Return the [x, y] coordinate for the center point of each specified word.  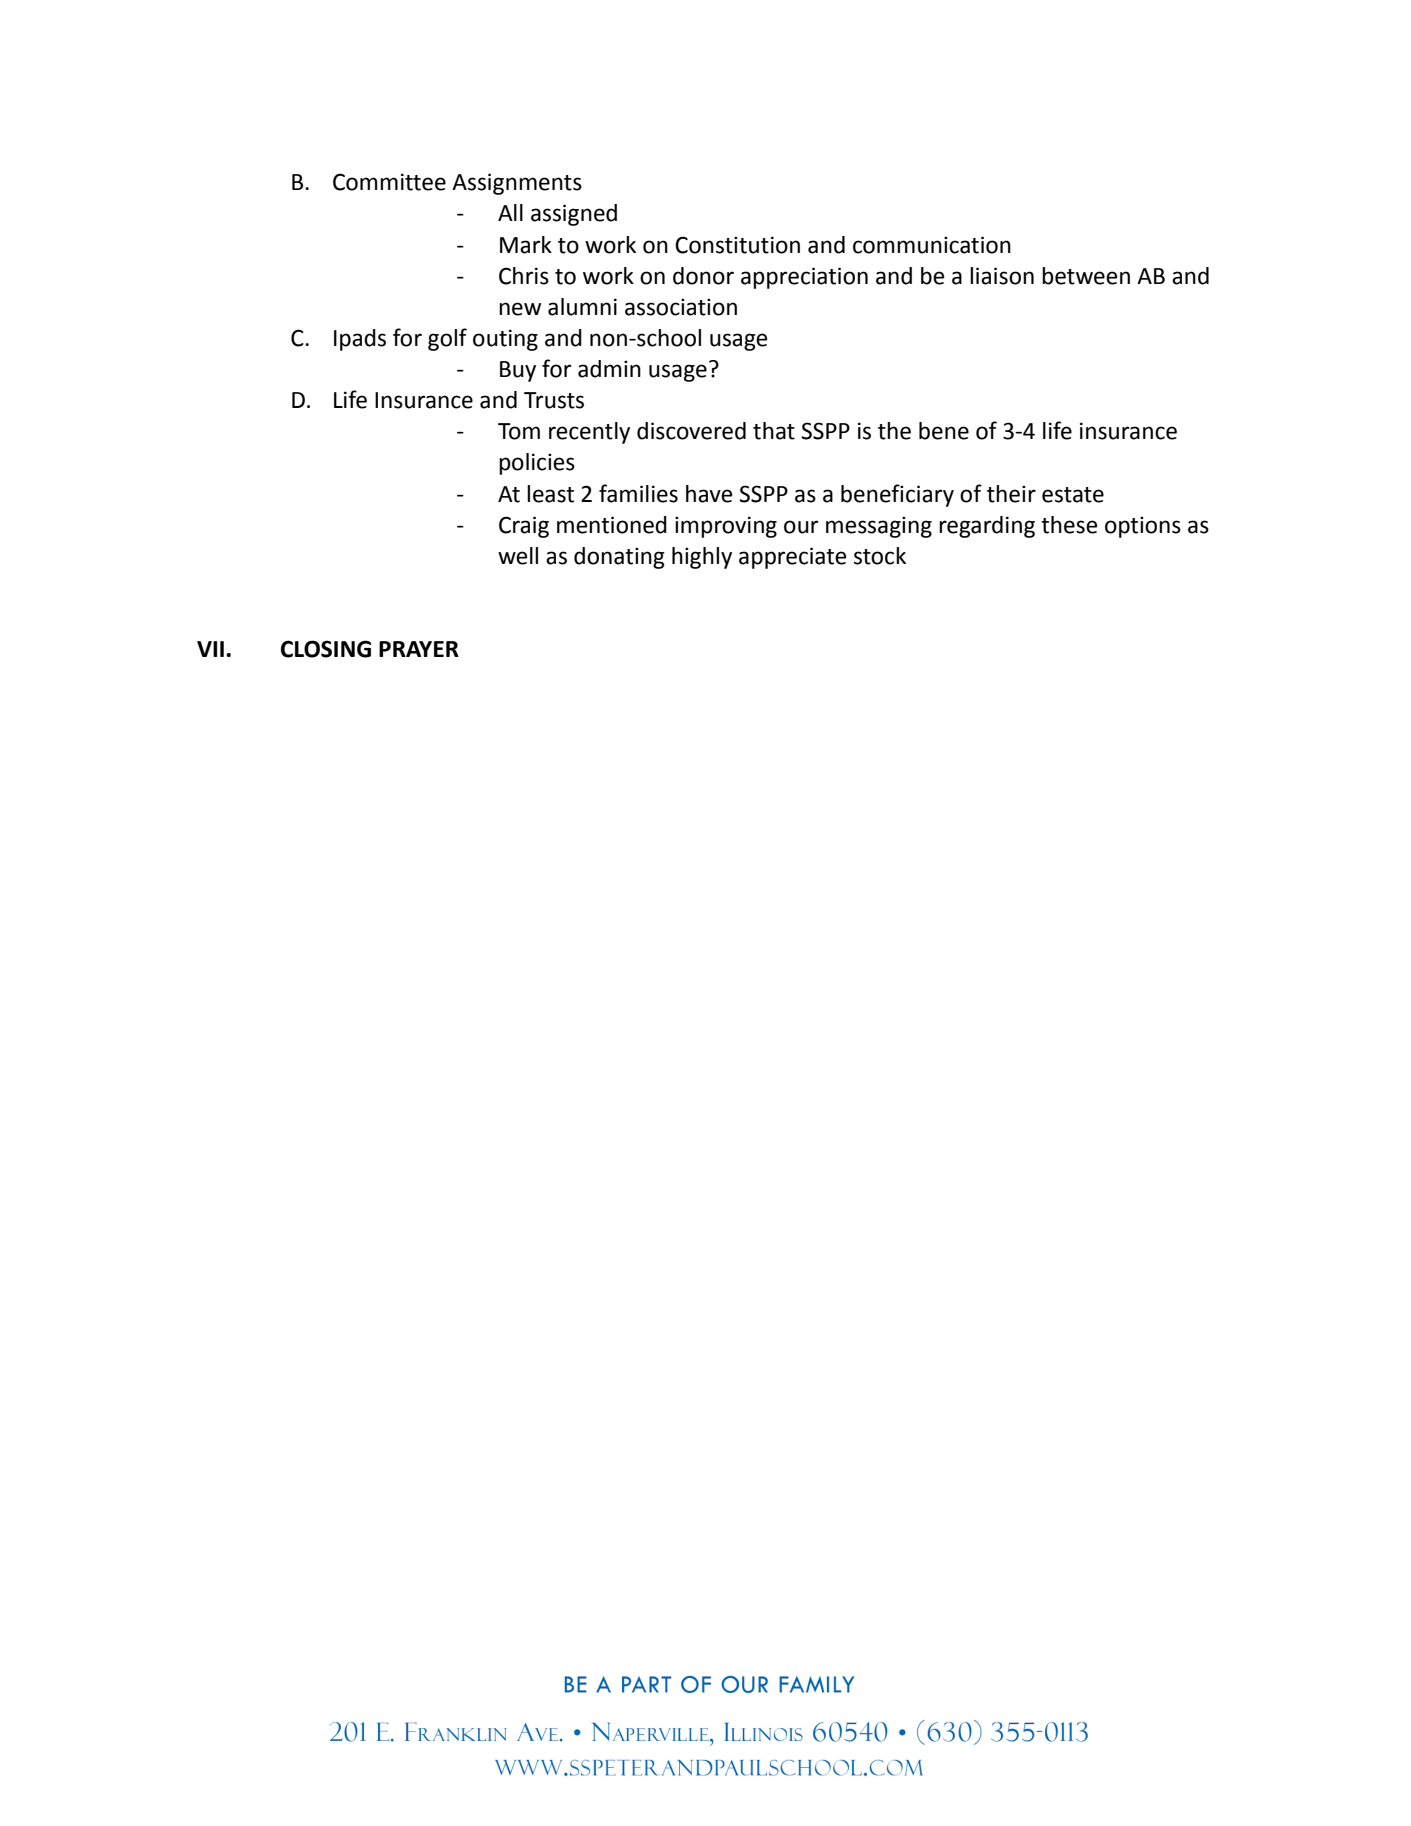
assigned [574, 215]
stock [880, 556]
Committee [389, 182]
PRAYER [419, 649]
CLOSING [326, 649]
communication [932, 245]
